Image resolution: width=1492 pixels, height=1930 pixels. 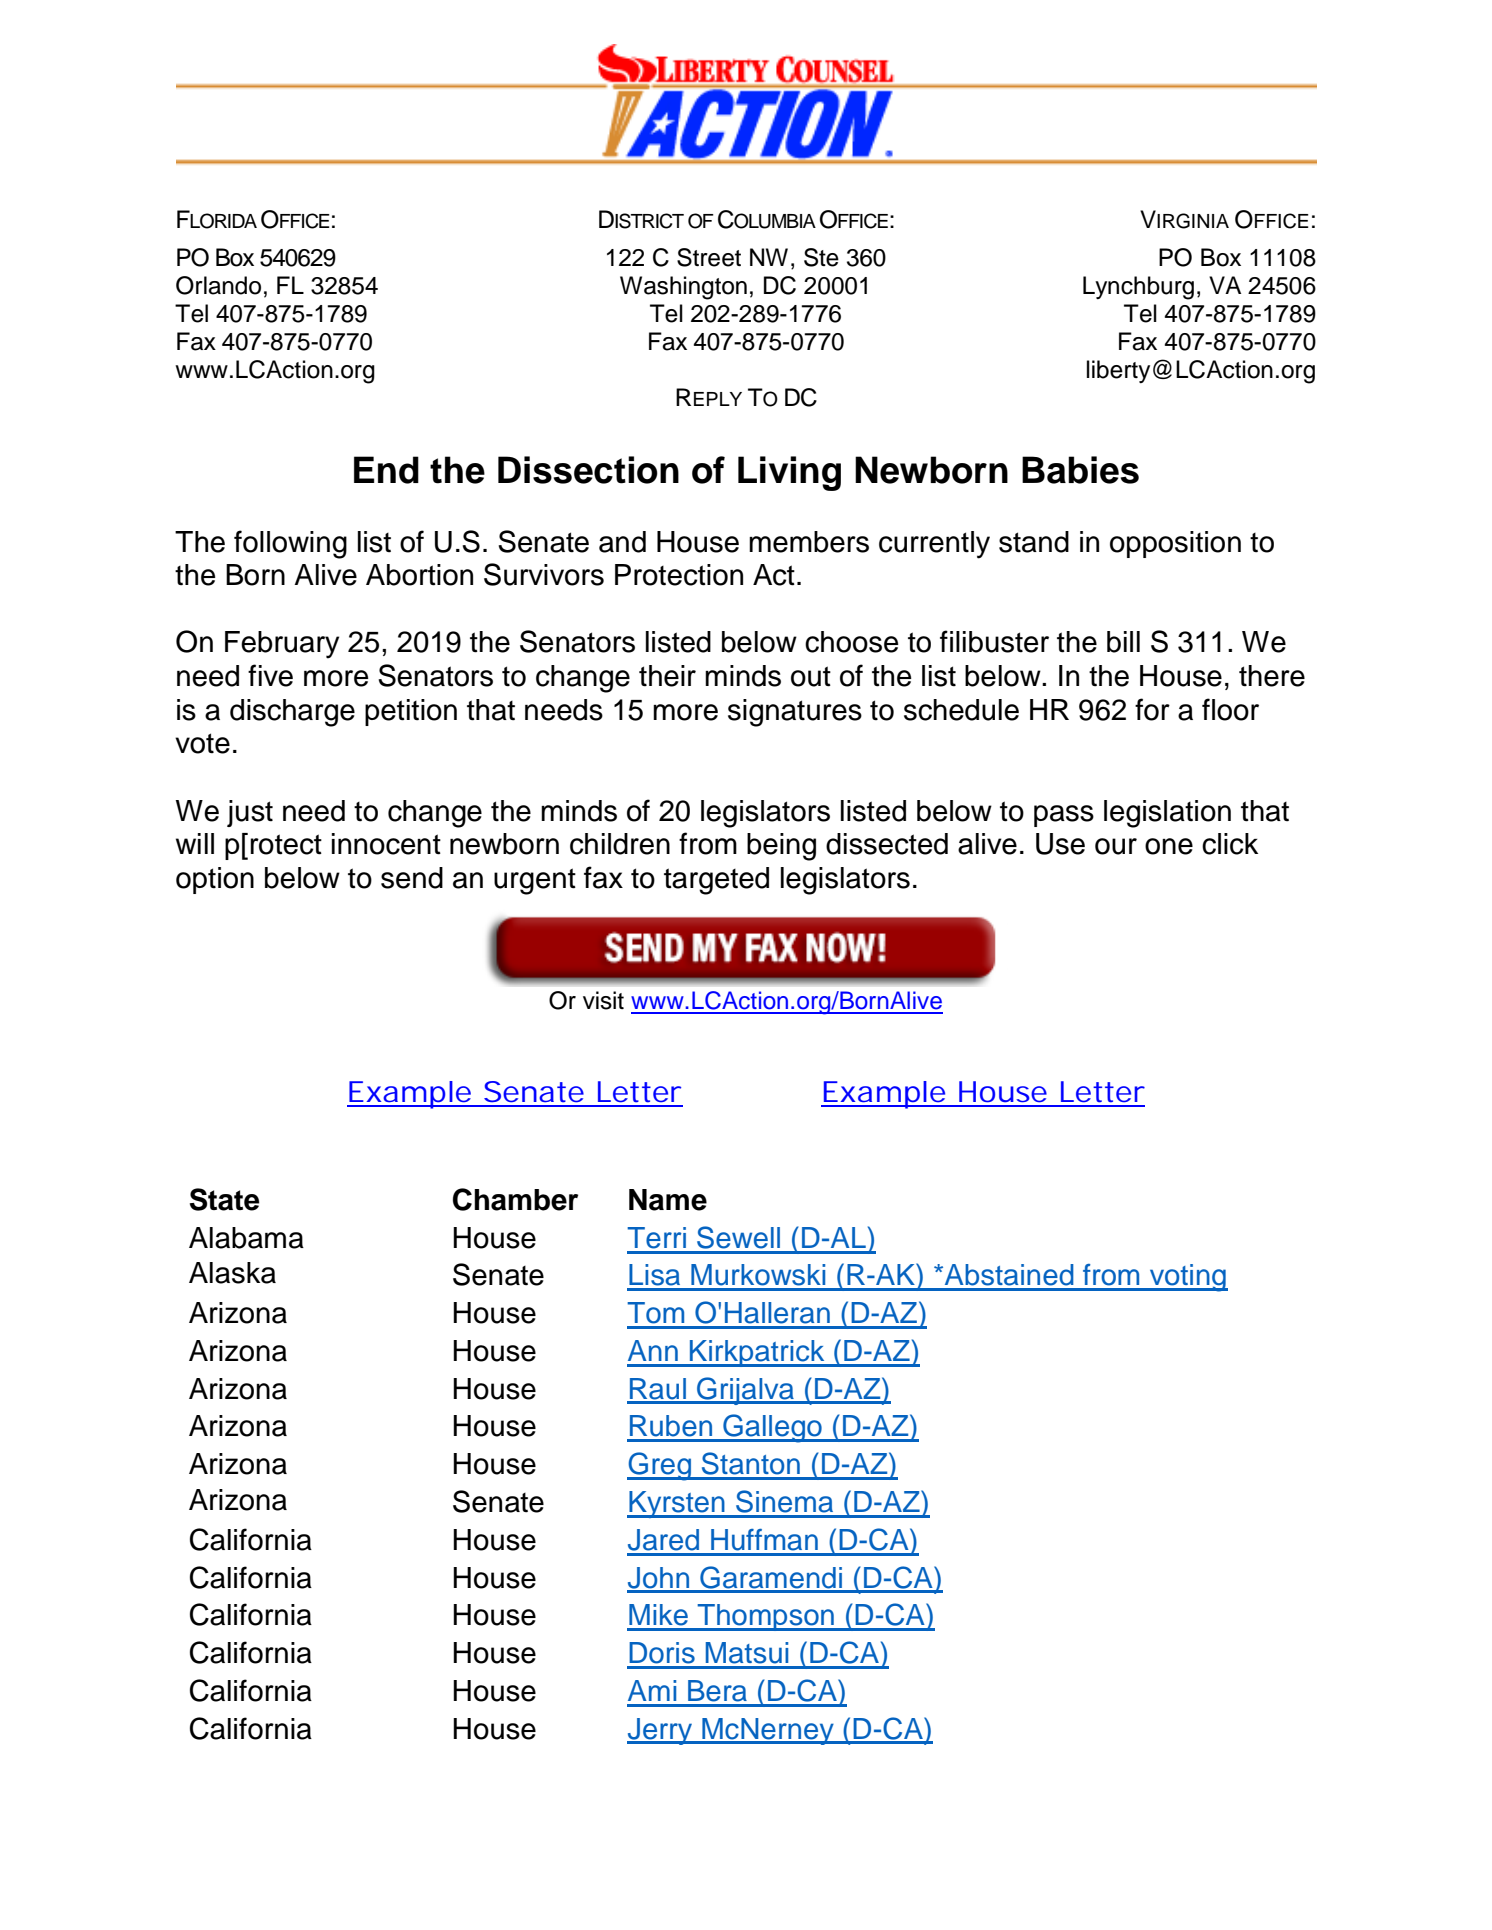 What do you see at coordinates (282, 645) in the page?
I see `February` at bounding box center [282, 645].
